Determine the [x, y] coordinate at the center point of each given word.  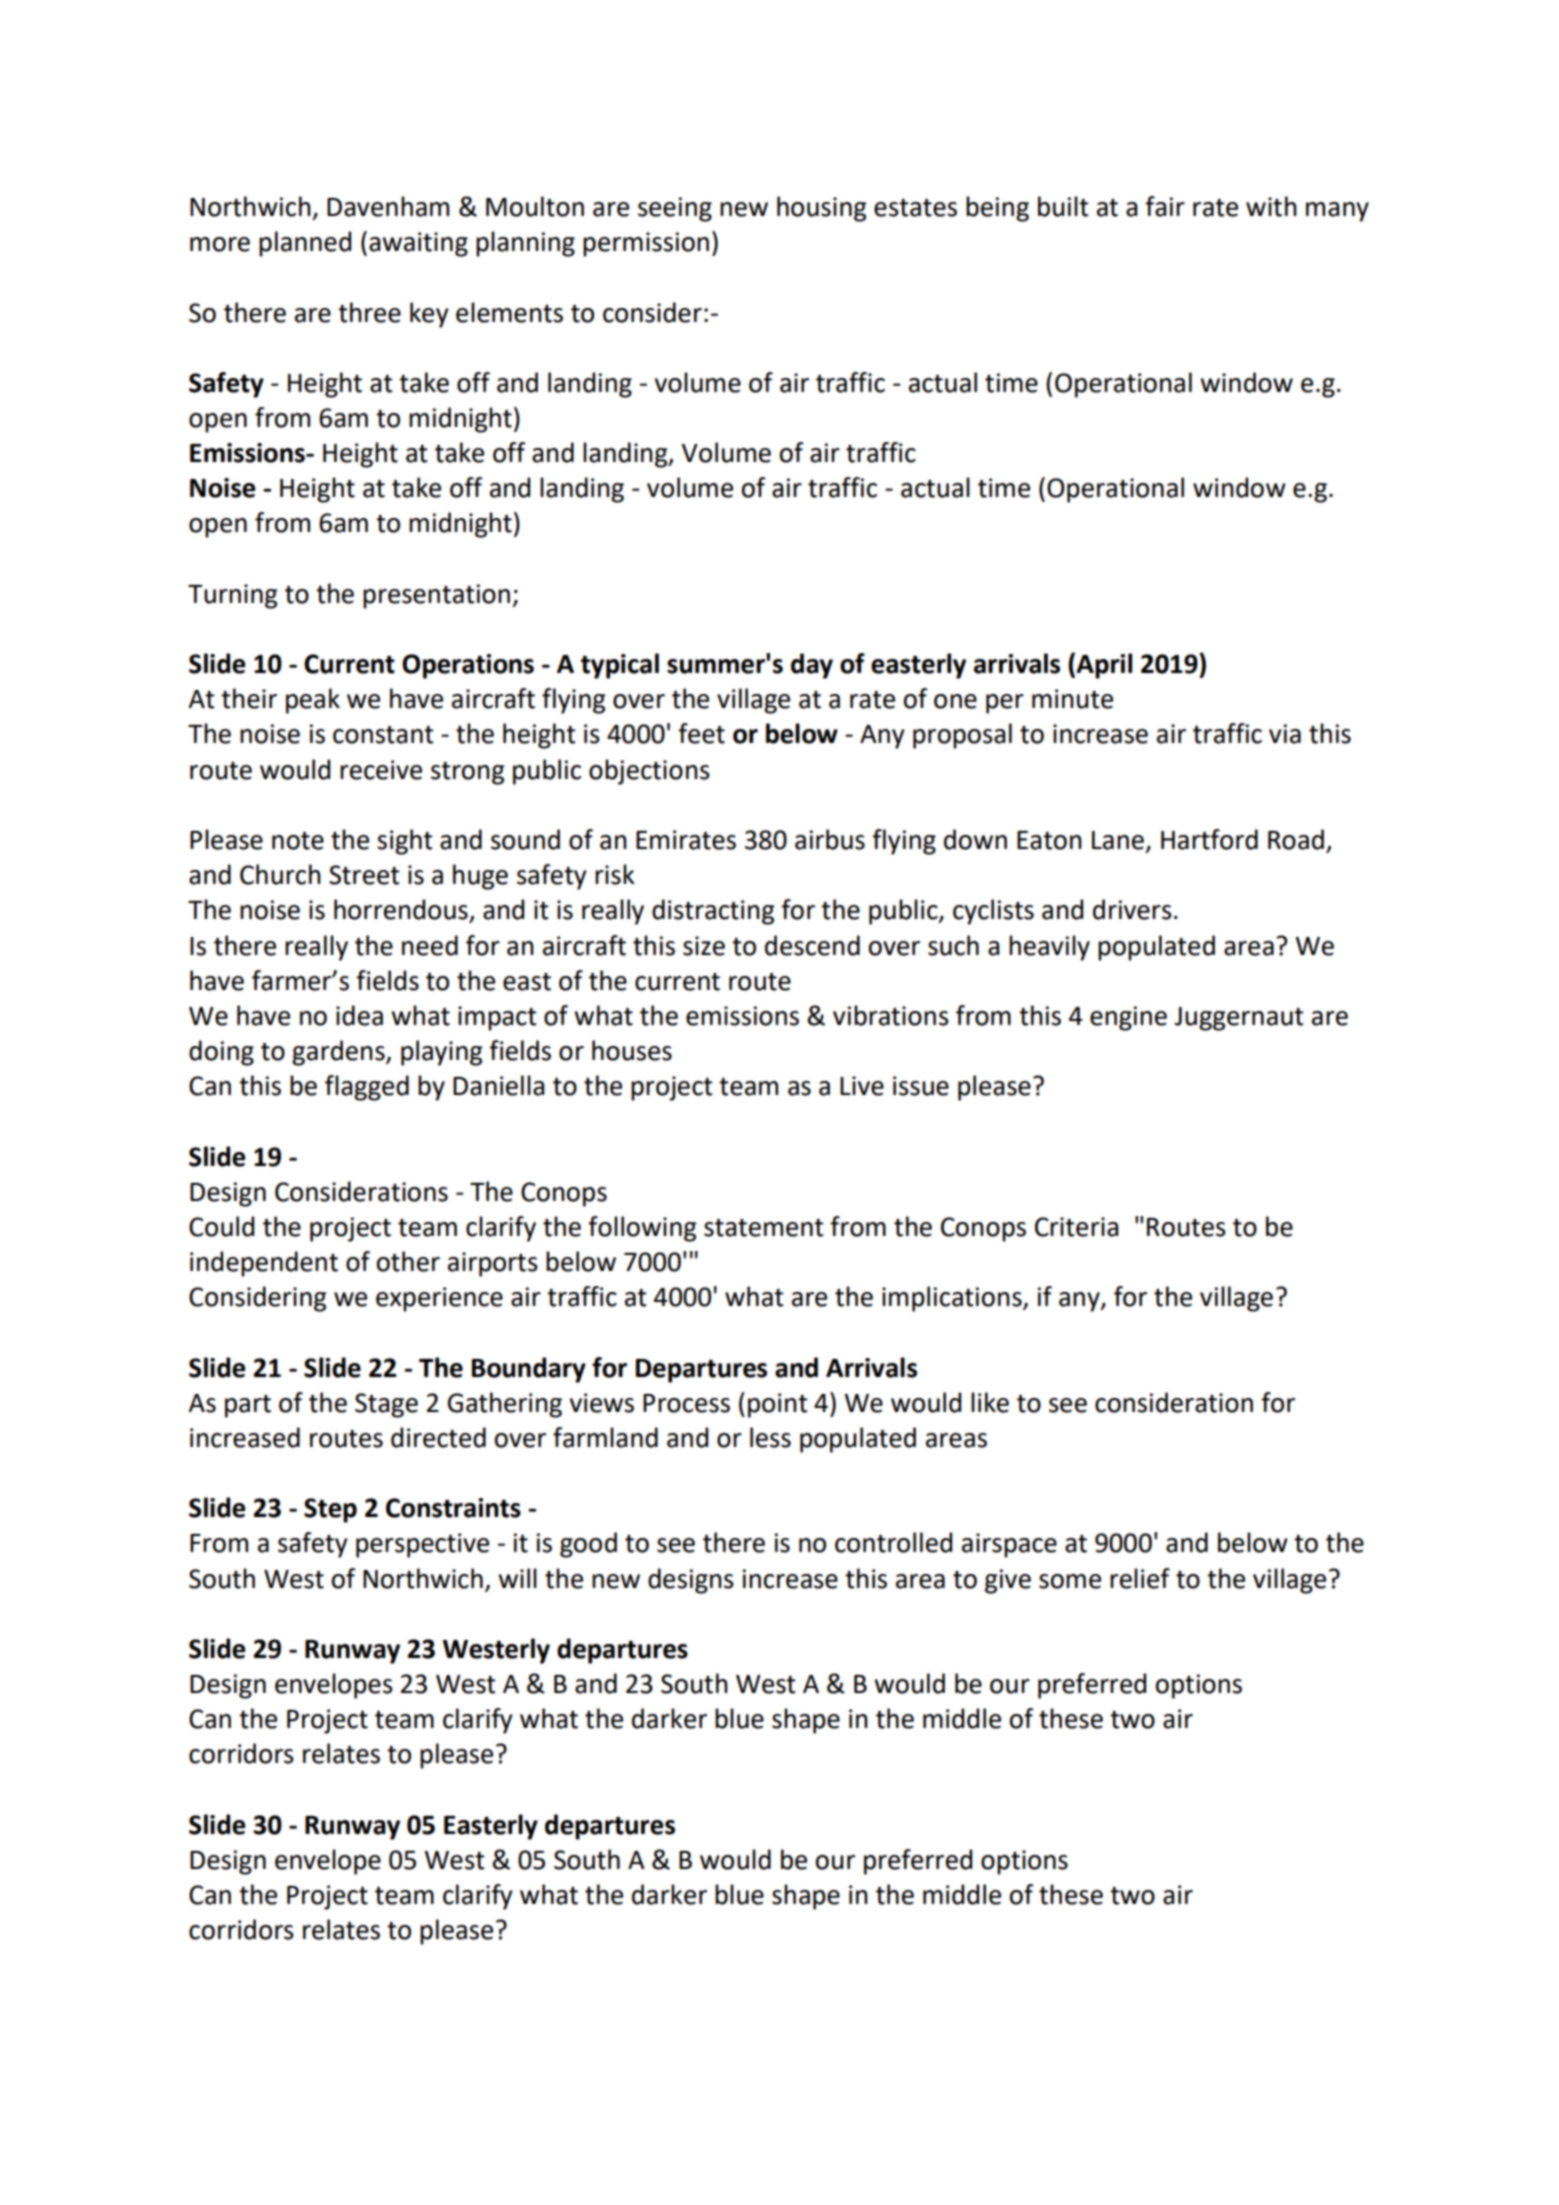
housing [822, 209]
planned [305, 244]
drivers [1132, 909]
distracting [713, 912]
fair [1165, 206]
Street [364, 875]
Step [330, 1510]
